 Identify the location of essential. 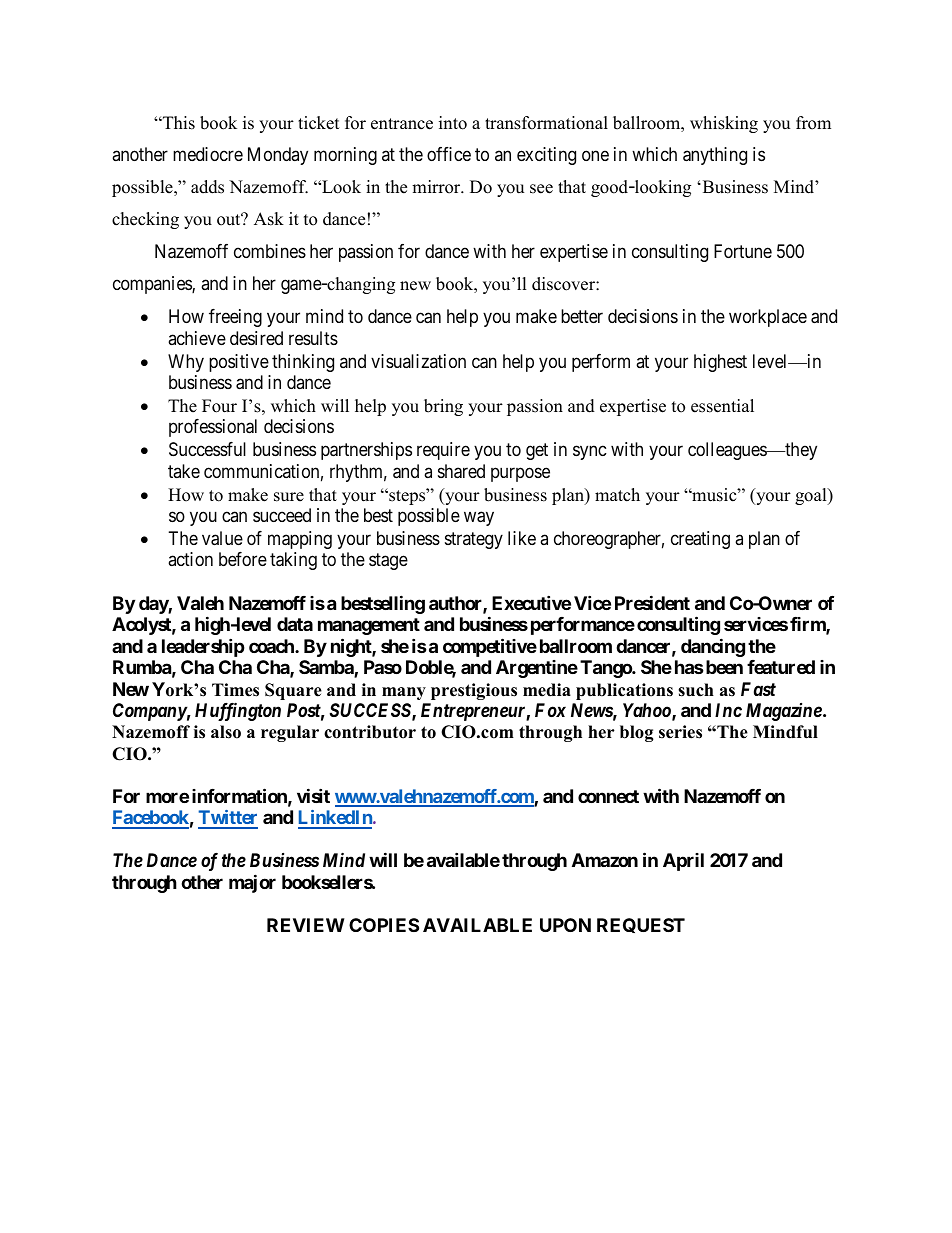
(722, 406).
